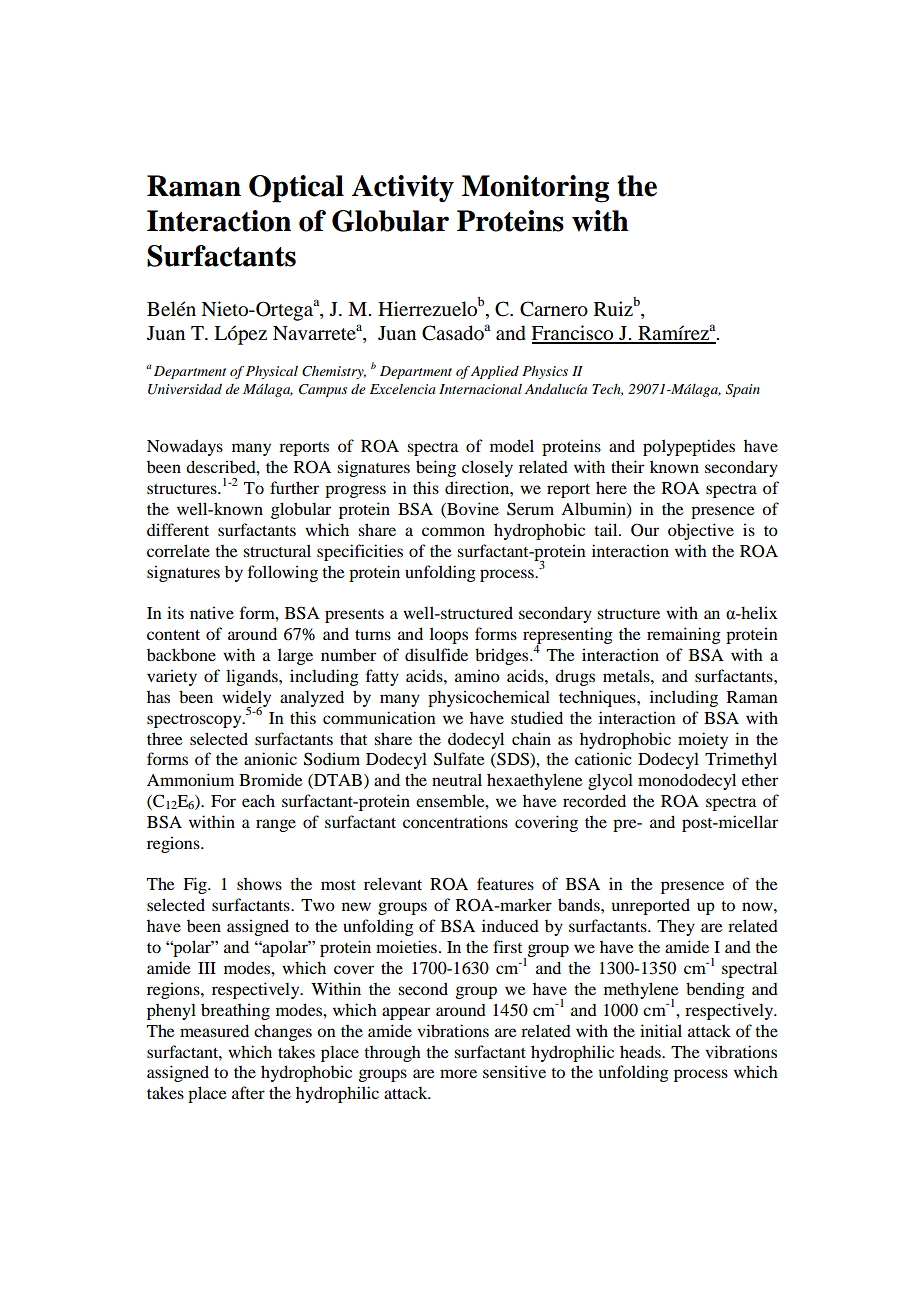 Image resolution: width=924 pixels, height=1308 pixels. What do you see at coordinates (457, 779) in the screenshot?
I see `neutral` at bounding box center [457, 779].
